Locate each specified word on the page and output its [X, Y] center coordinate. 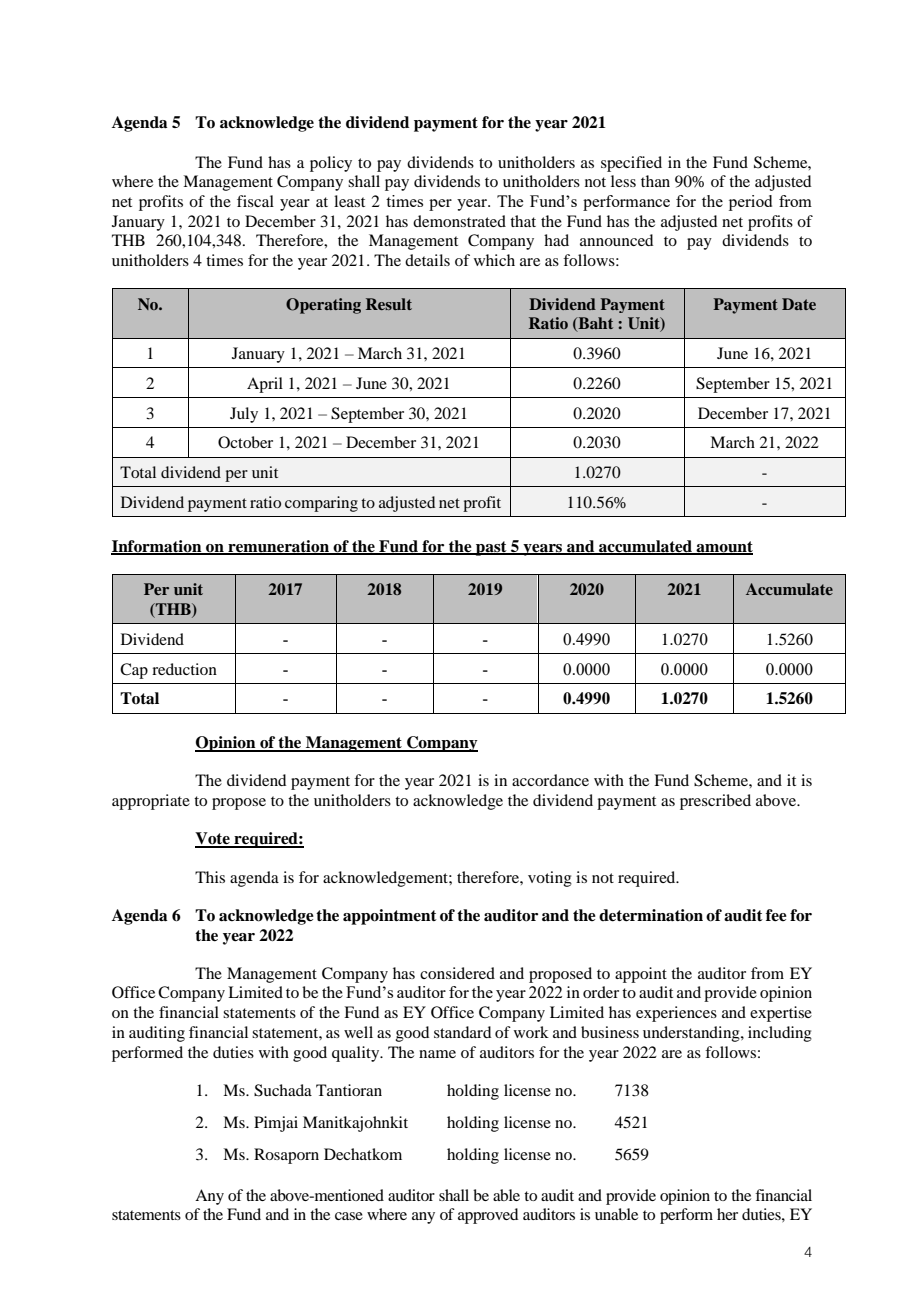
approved [488, 1216]
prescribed [715, 802]
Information [157, 547]
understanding [692, 1034]
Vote [213, 839]
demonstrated [459, 221]
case [349, 1216]
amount [724, 547]
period [750, 203]
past [491, 548]
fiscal [255, 201]
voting [550, 879]
